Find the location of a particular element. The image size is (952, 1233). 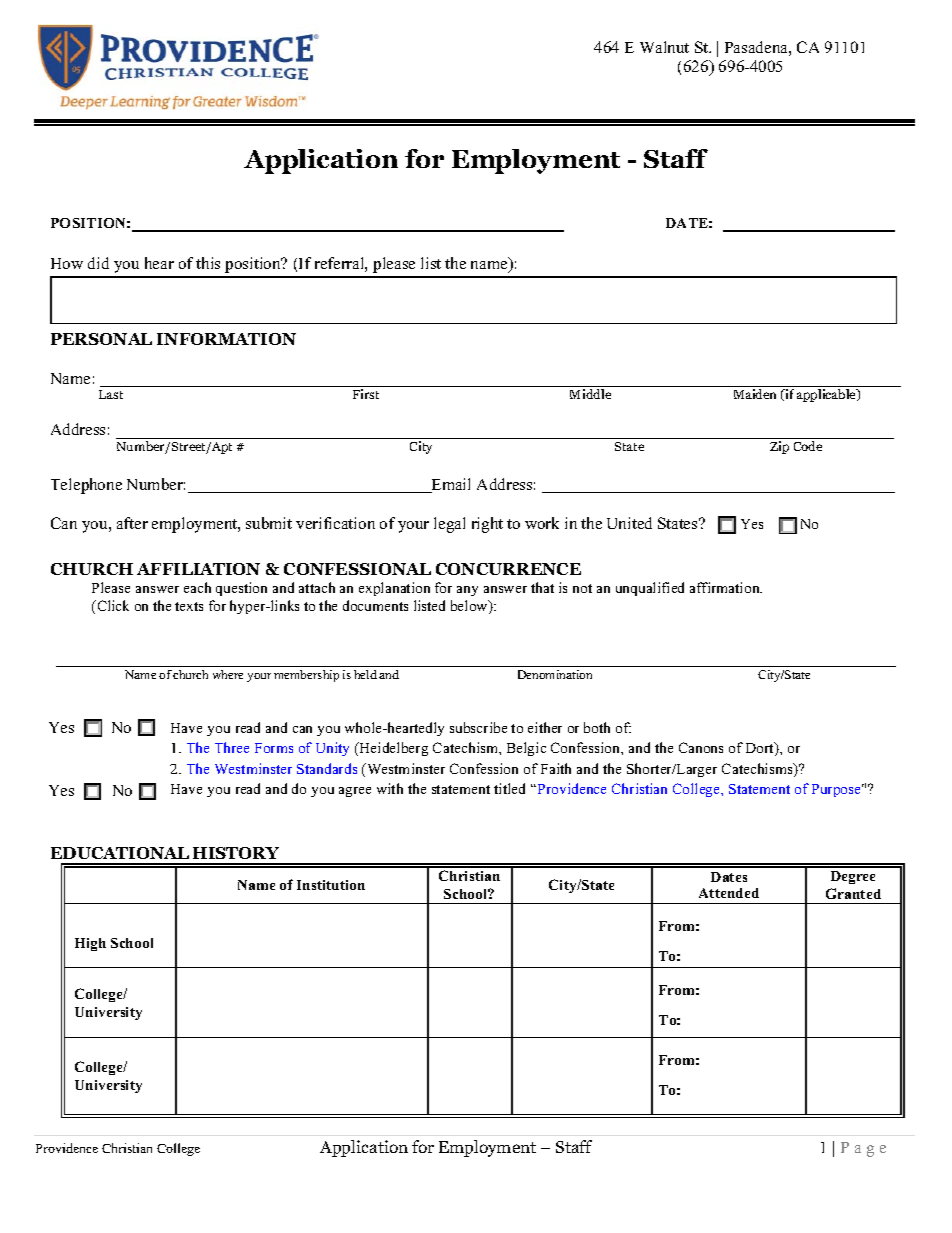

subscribe is located at coordinates (478, 727).
